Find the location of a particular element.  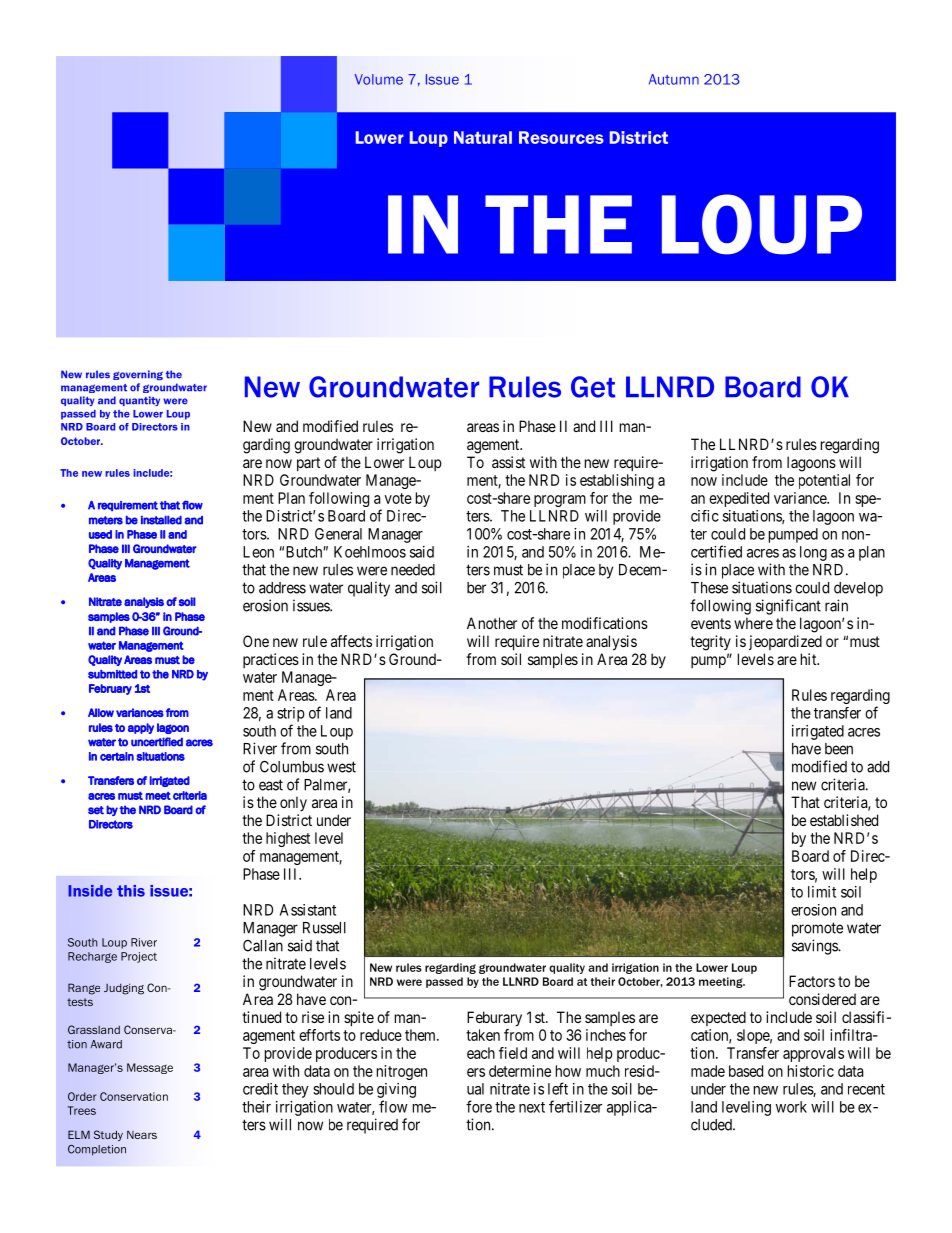

potential is located at coordinates (824, 481).
